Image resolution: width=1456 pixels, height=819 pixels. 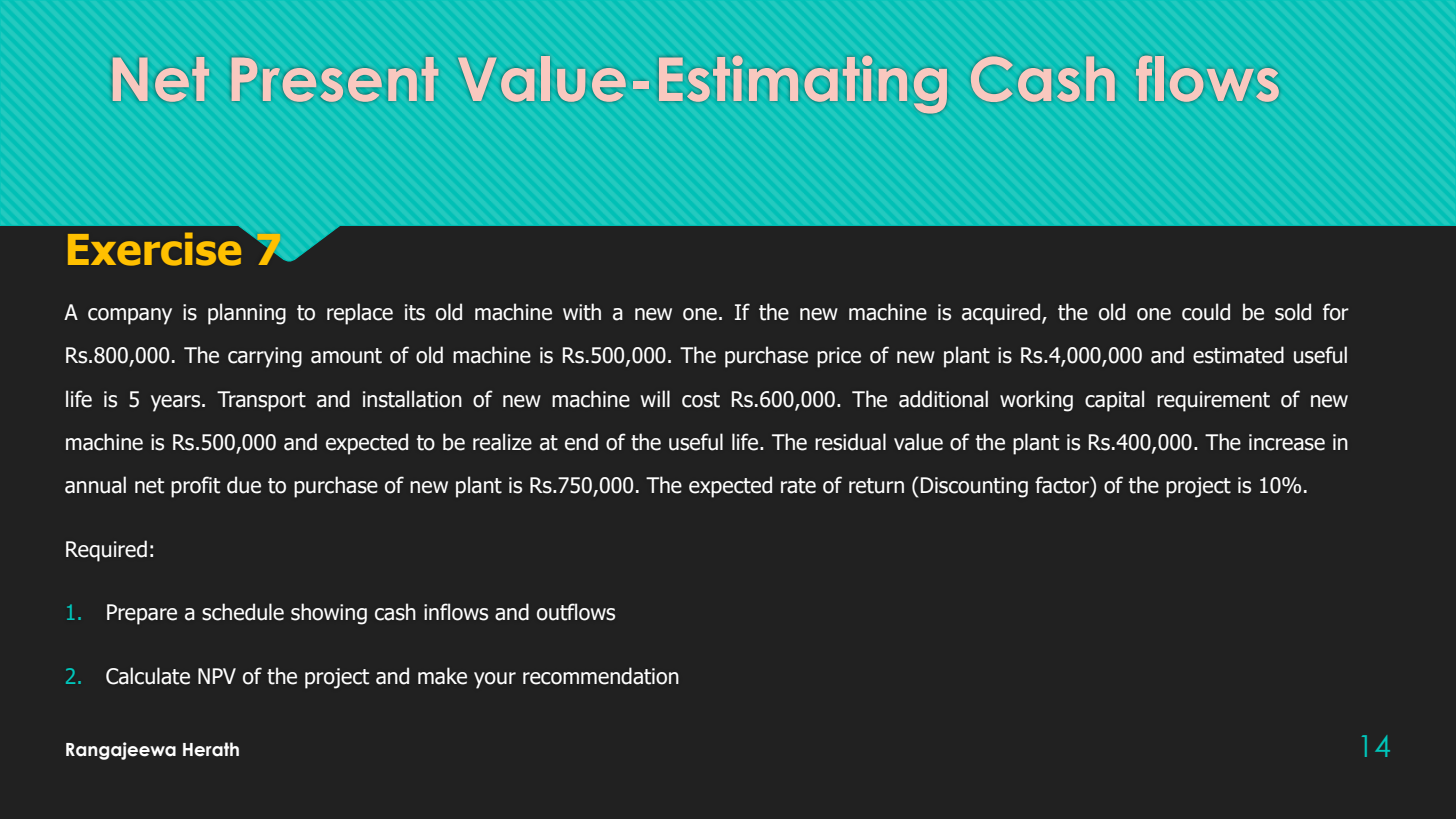 I want to click on rate, so click(x=798, y=486).
